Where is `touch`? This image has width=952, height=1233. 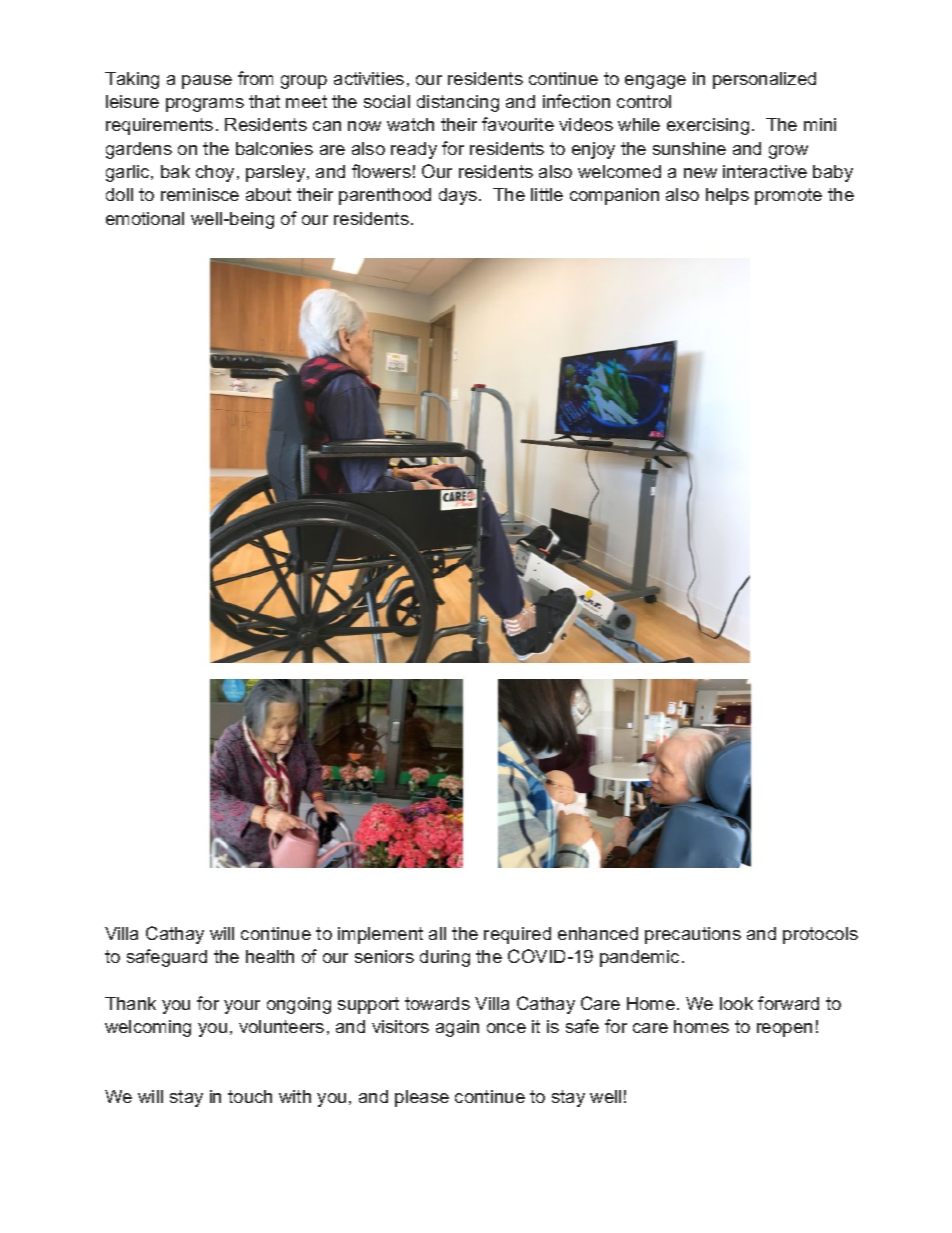
touch is located at coordinates (250, 1096).
